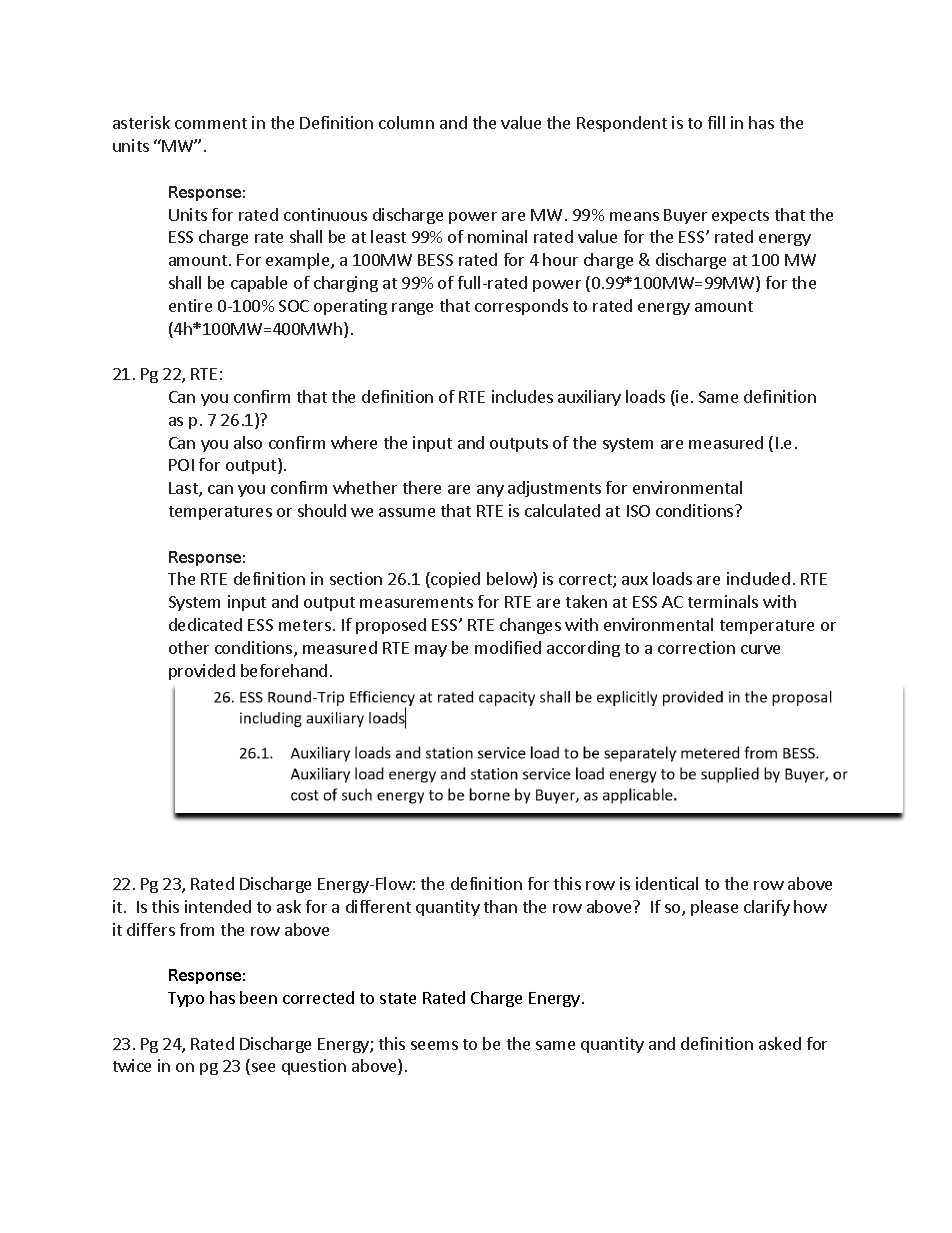  Describe the element at coordinates (406, 122) in the page. I see `column` at that location.
